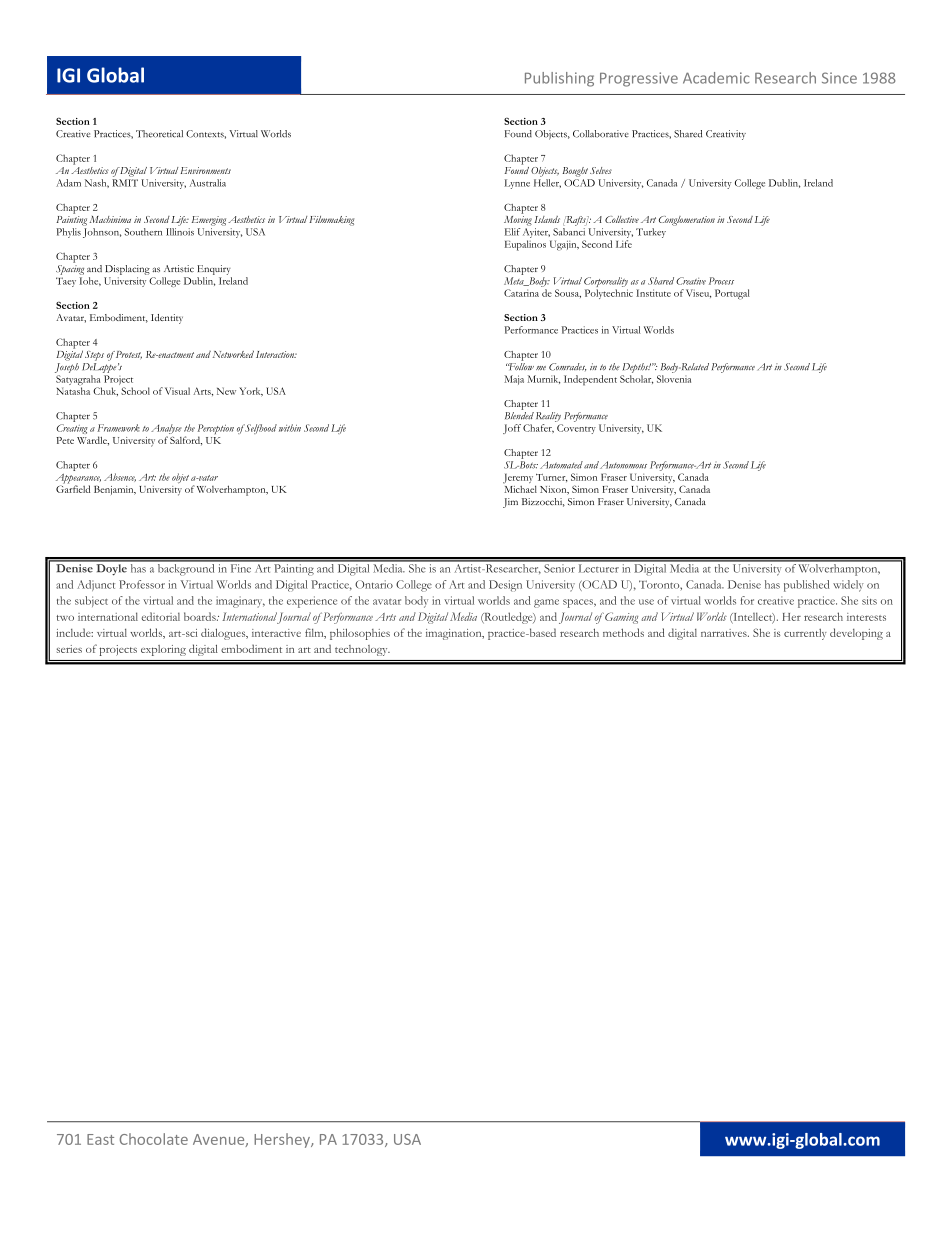  I want to click on Theoretical, so click(159, 134).
